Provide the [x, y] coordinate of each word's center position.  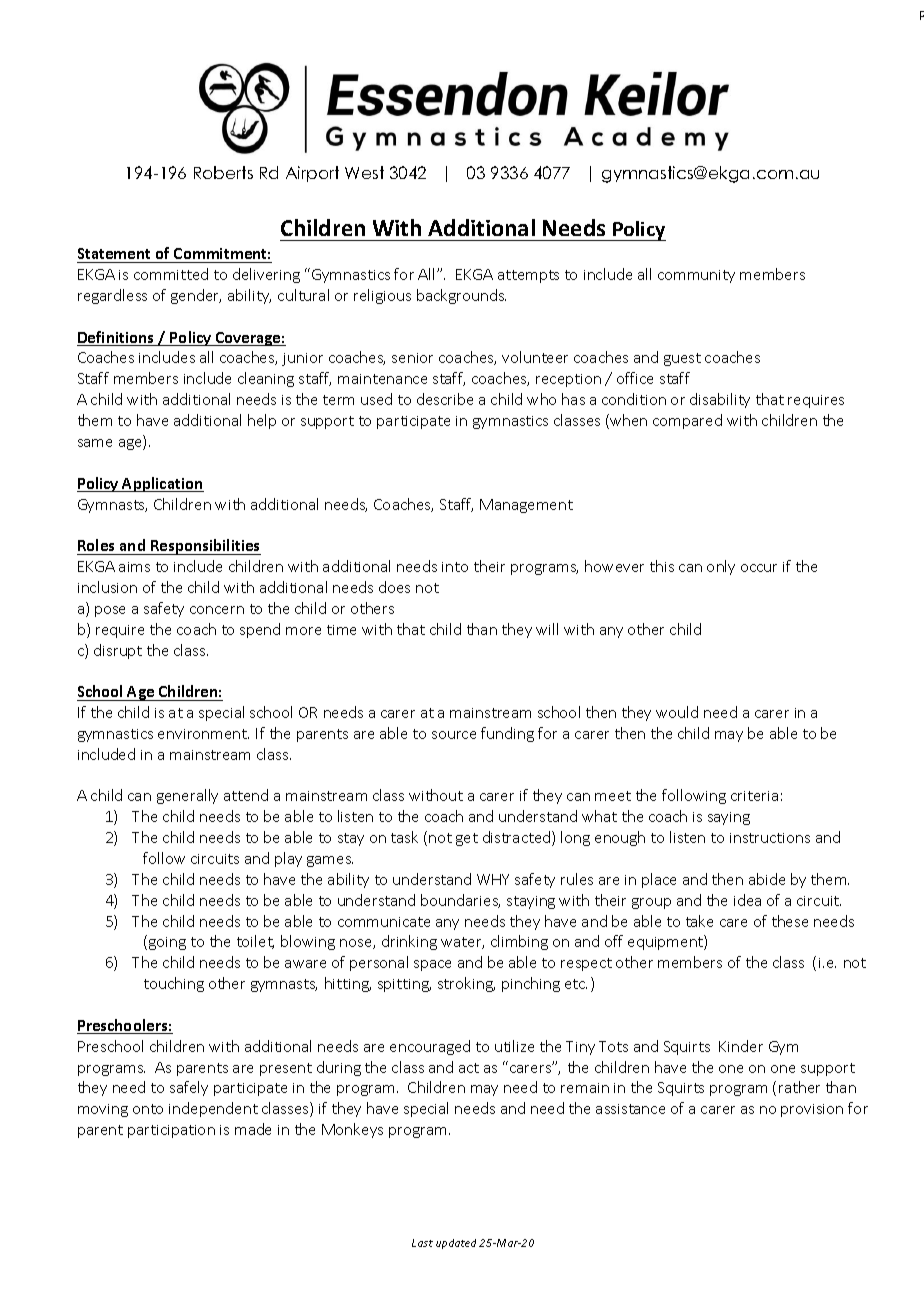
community [696, 276]
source [454, 735]
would [677, 712]
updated [456, 1244]
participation [171, 1131]
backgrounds [461, 296]
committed [171, 274]
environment [203, 734]
